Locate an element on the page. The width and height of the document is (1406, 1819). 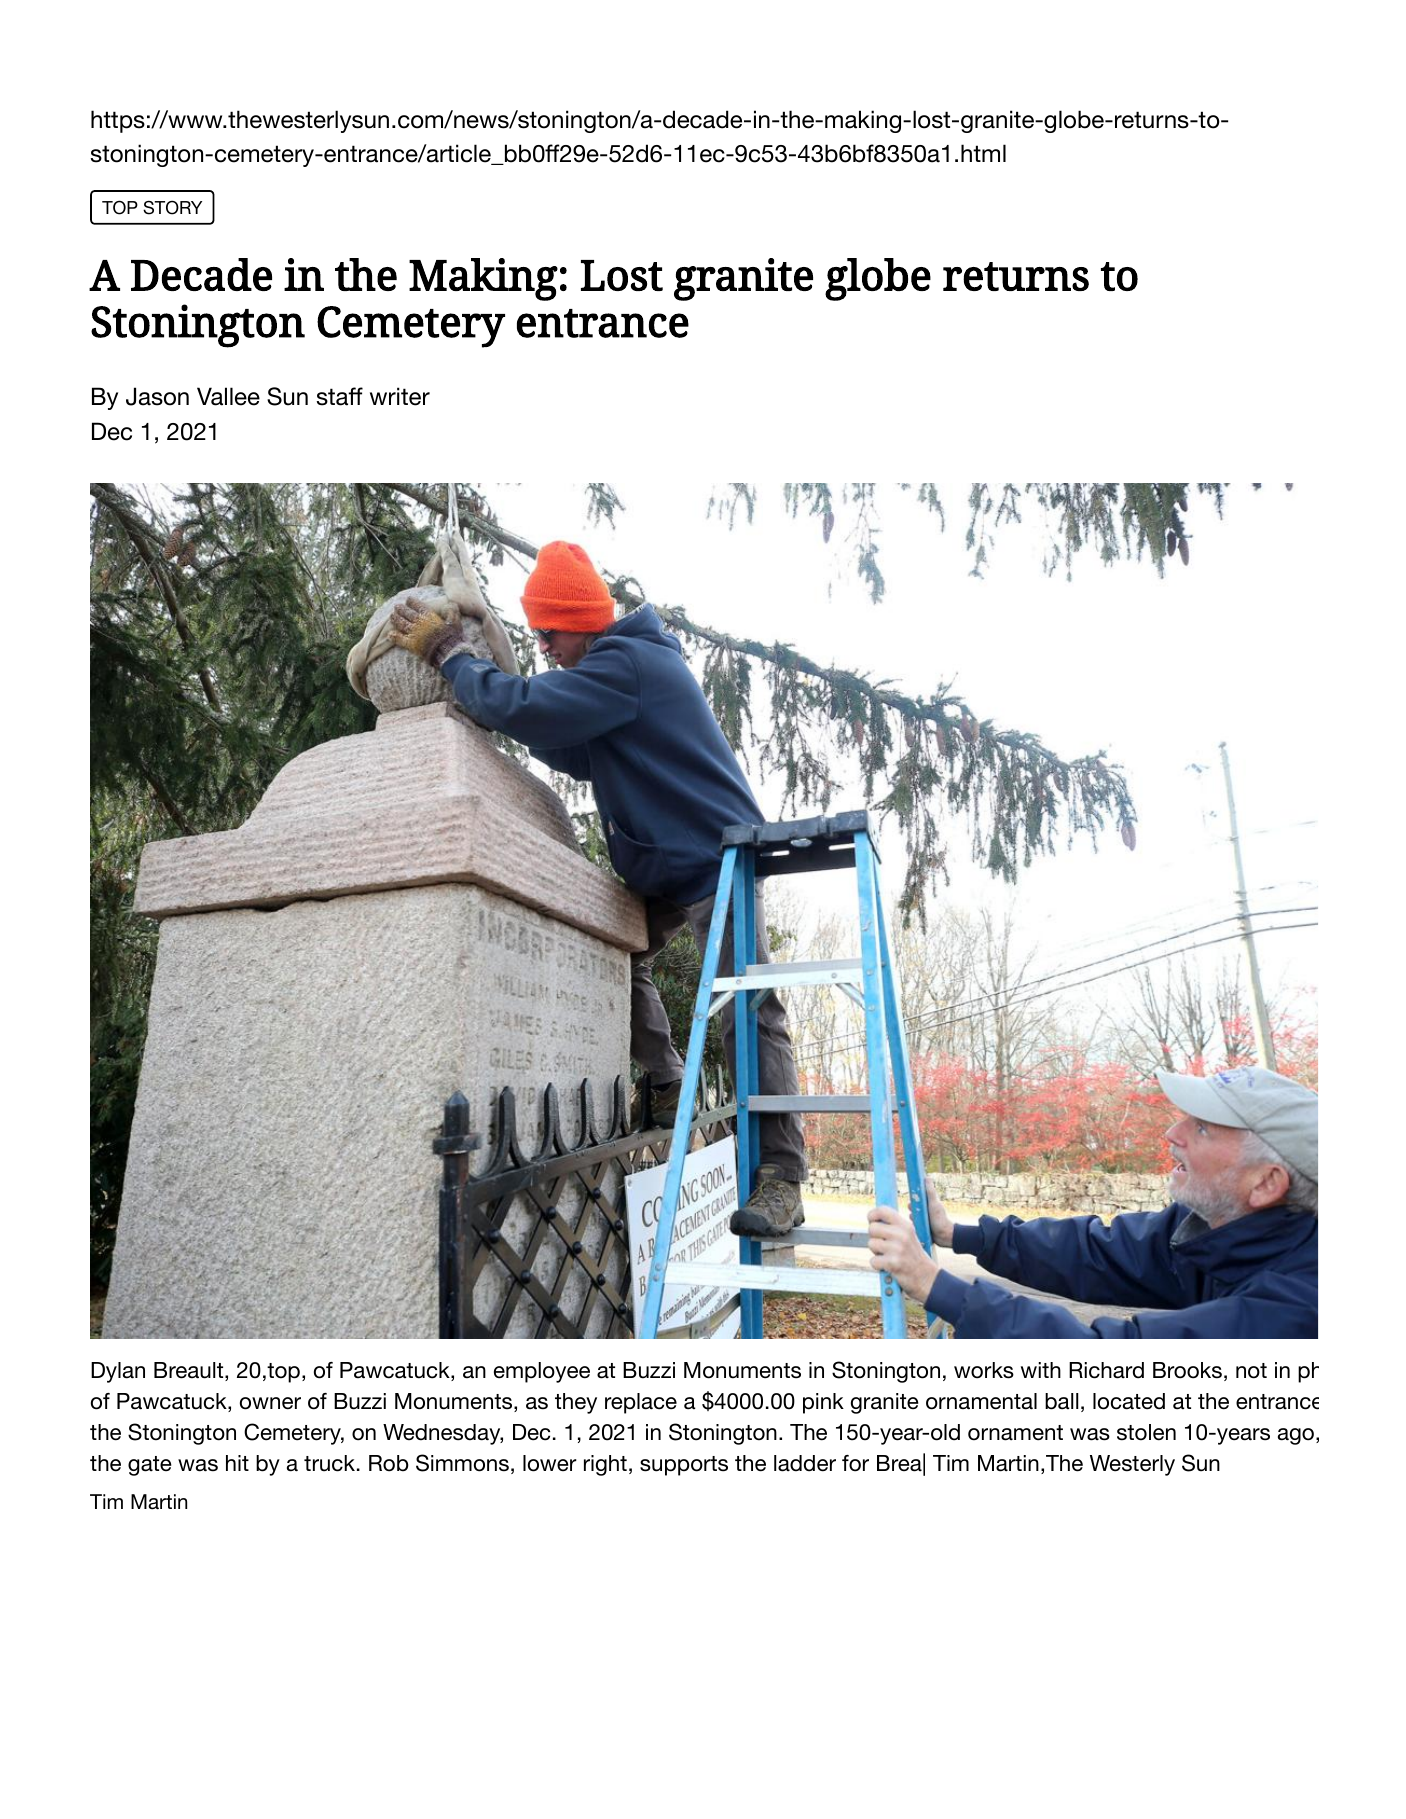
Richard is located at coordinates (1106, 1370).
